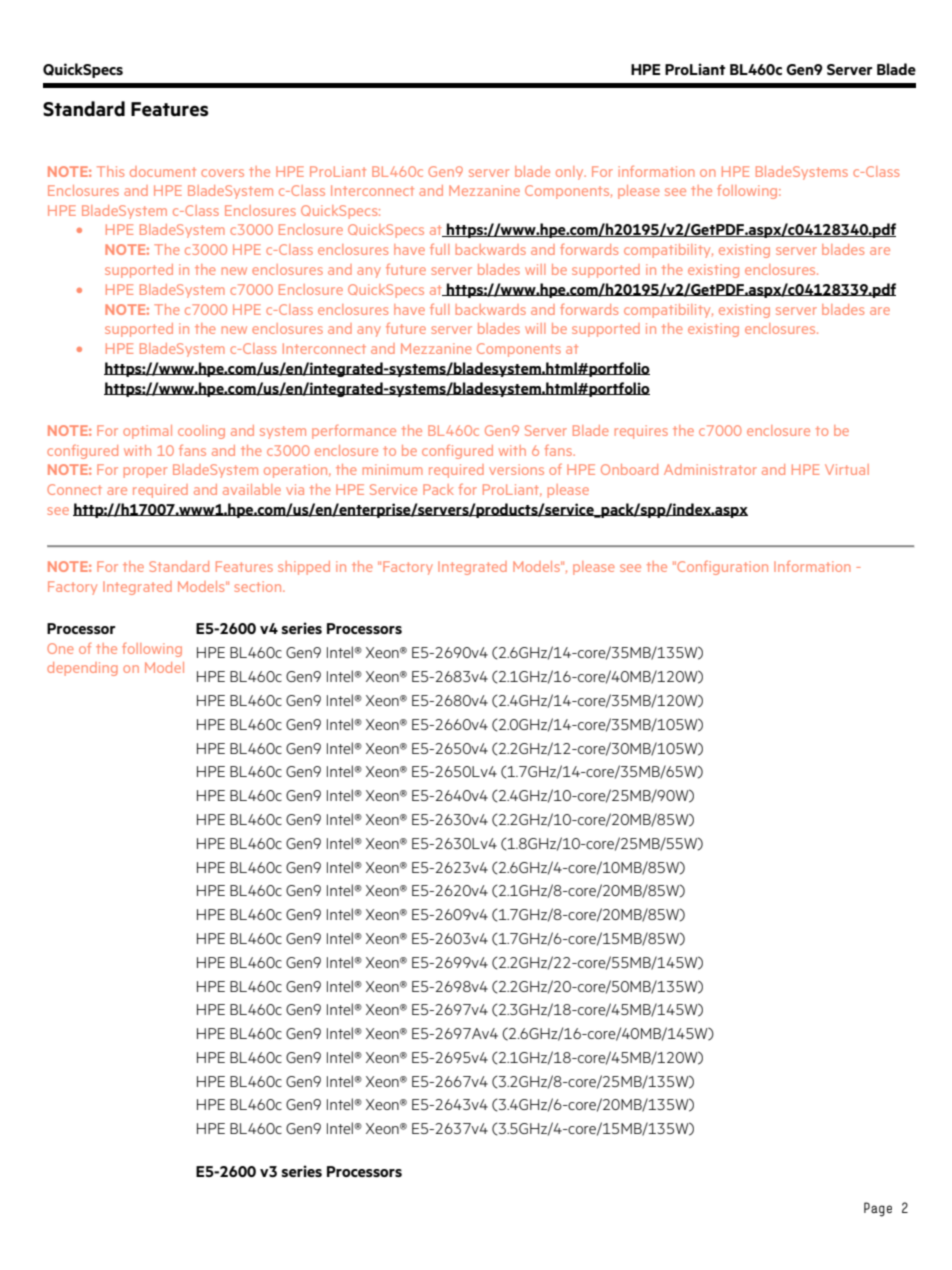 The image size is (952, 1270). What do you see at coordinates (516, 469) in the screenshot?
I see `versions` at bounding box center [516, 469].
